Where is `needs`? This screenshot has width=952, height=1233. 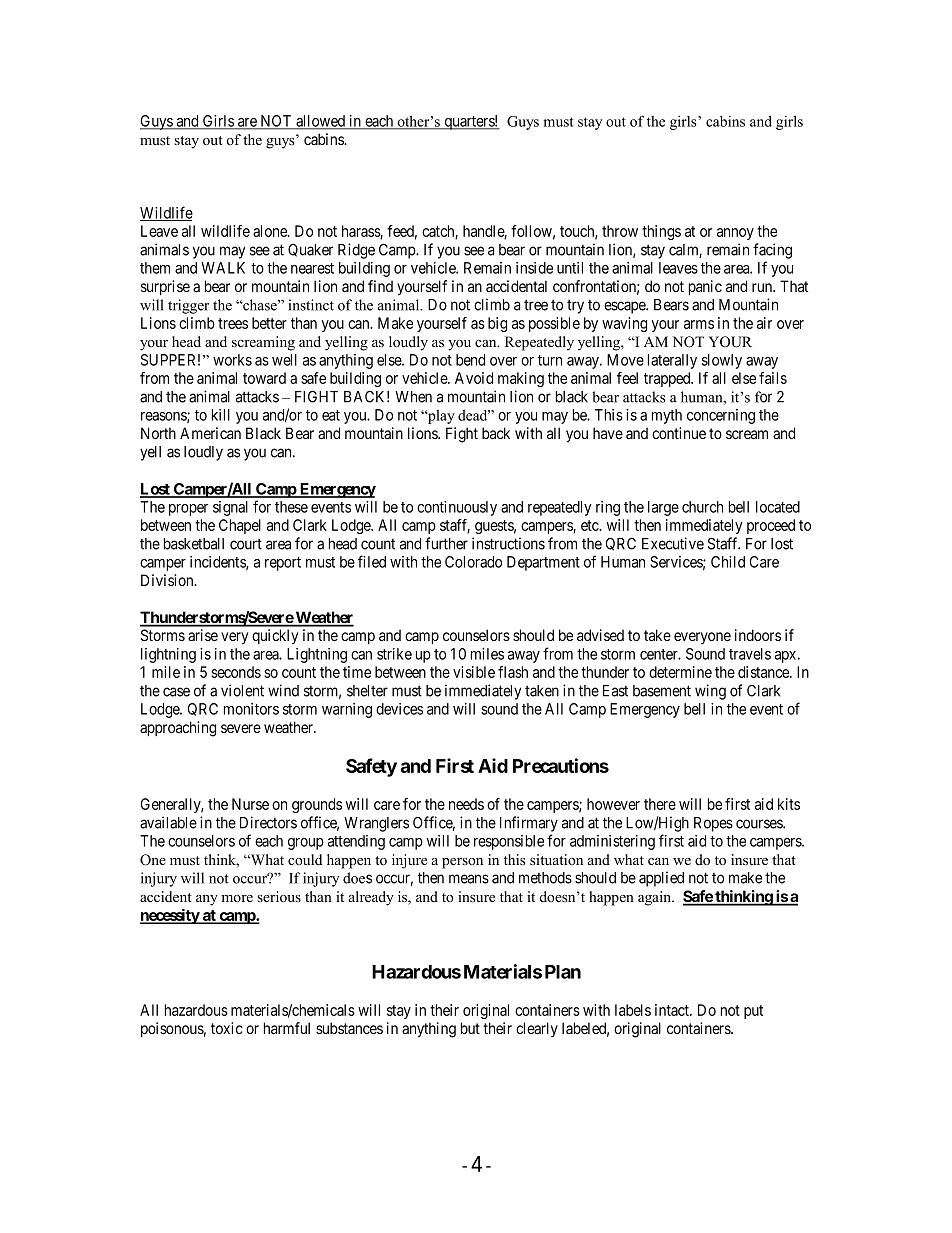 needs is located at coordinates (466, 804).
